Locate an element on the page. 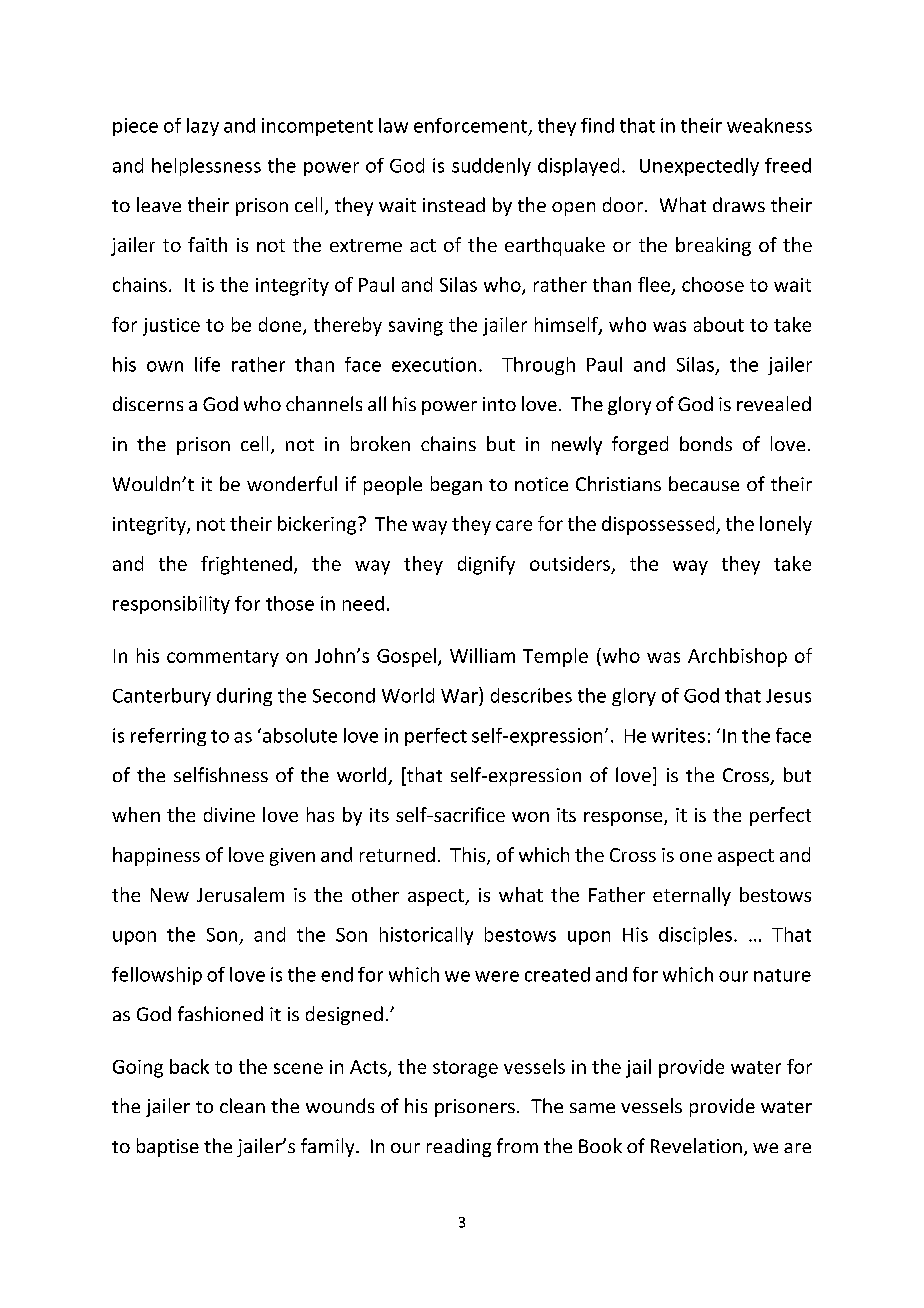 The height and width of the page is (1308, 924). life is located at coordinates (207, 364).
